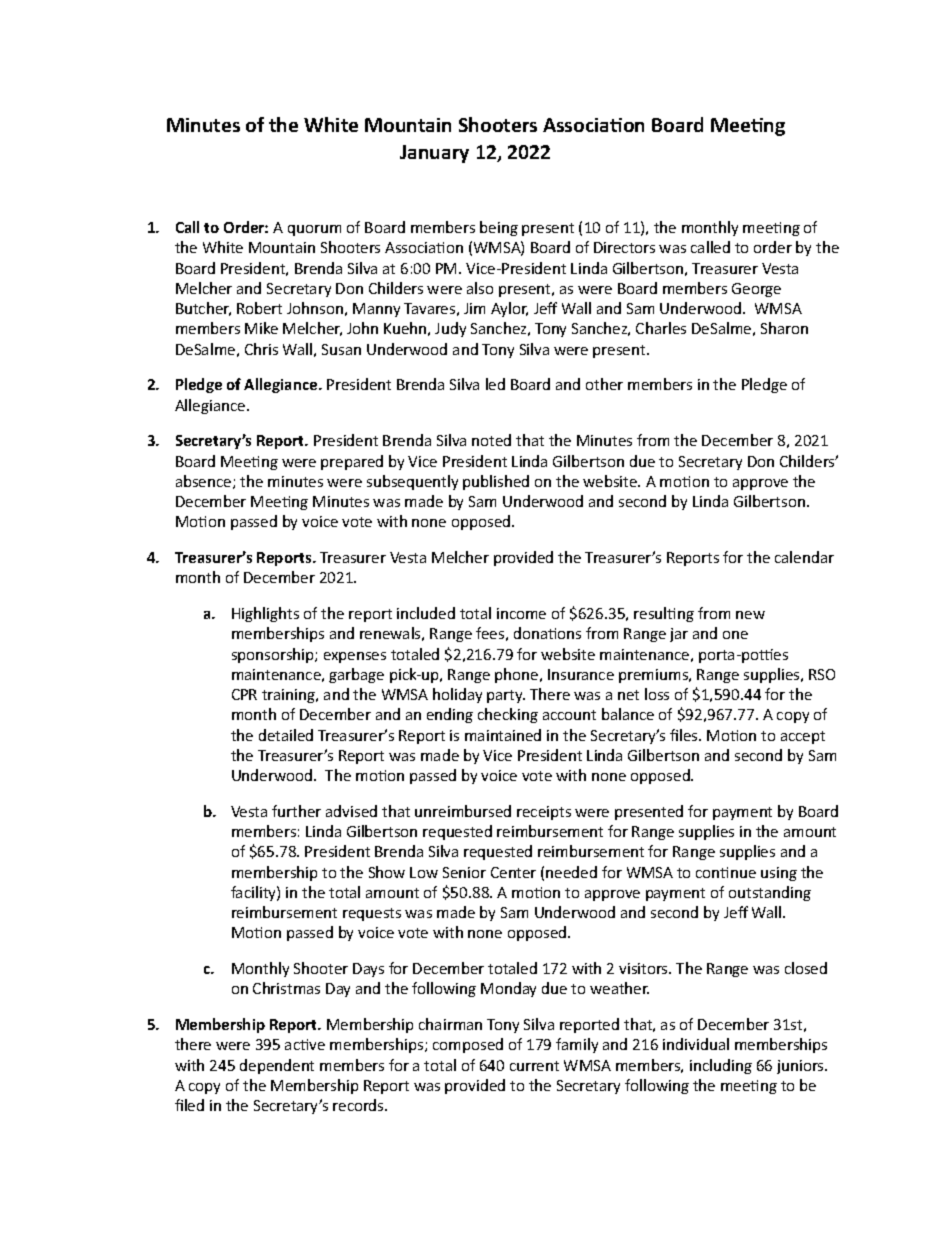 The height and width of the screenshot is (1233, 952). I want to click on George, so click(756, 290).
